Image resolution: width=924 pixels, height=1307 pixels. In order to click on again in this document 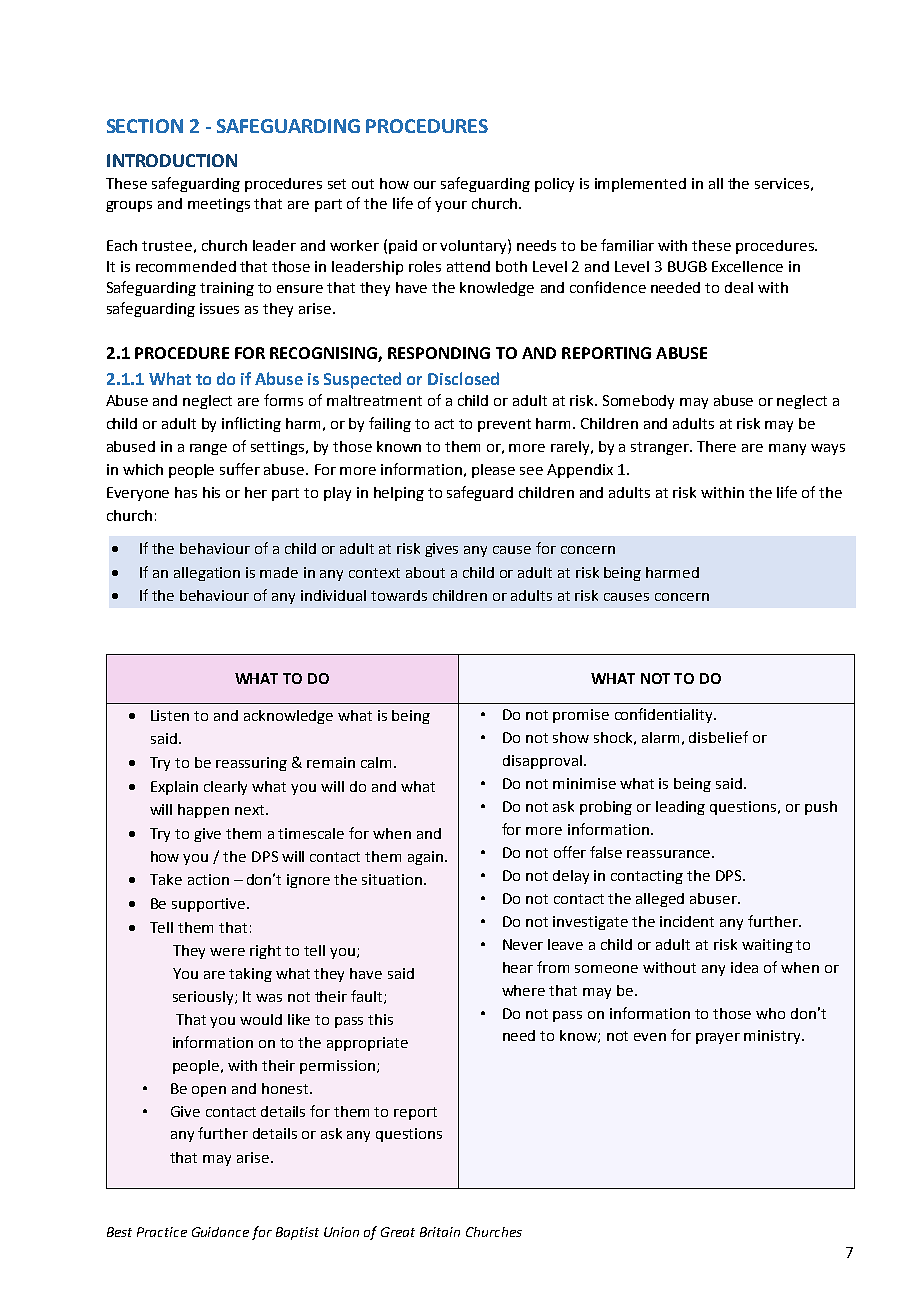, I will do `click(425, 858)`.
